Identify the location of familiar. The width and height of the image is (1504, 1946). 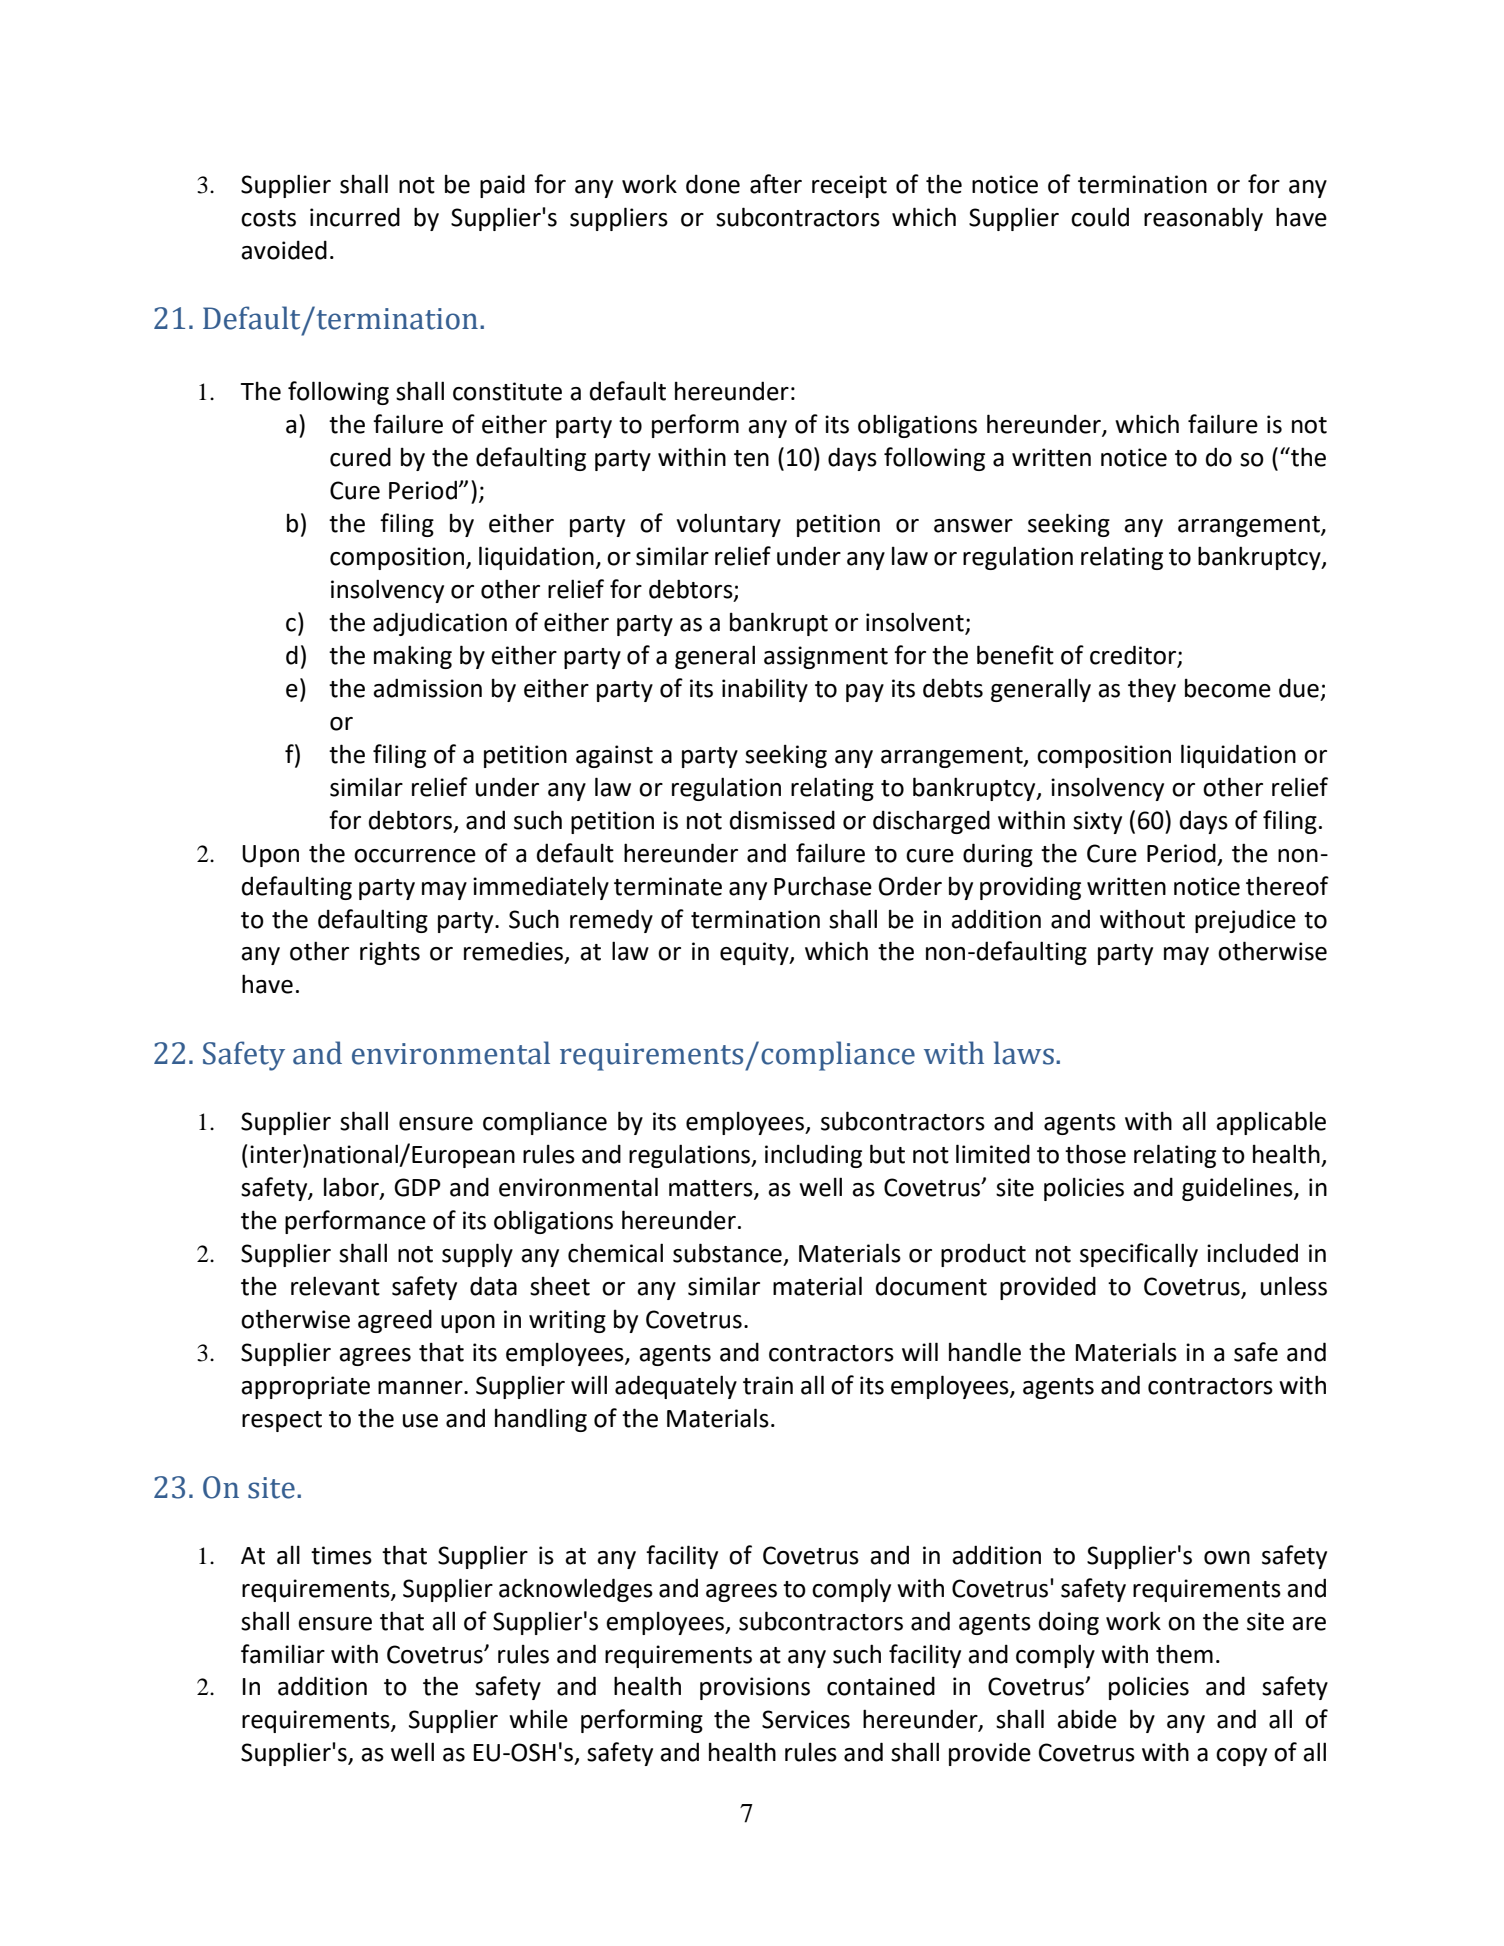
(283, 1654).
